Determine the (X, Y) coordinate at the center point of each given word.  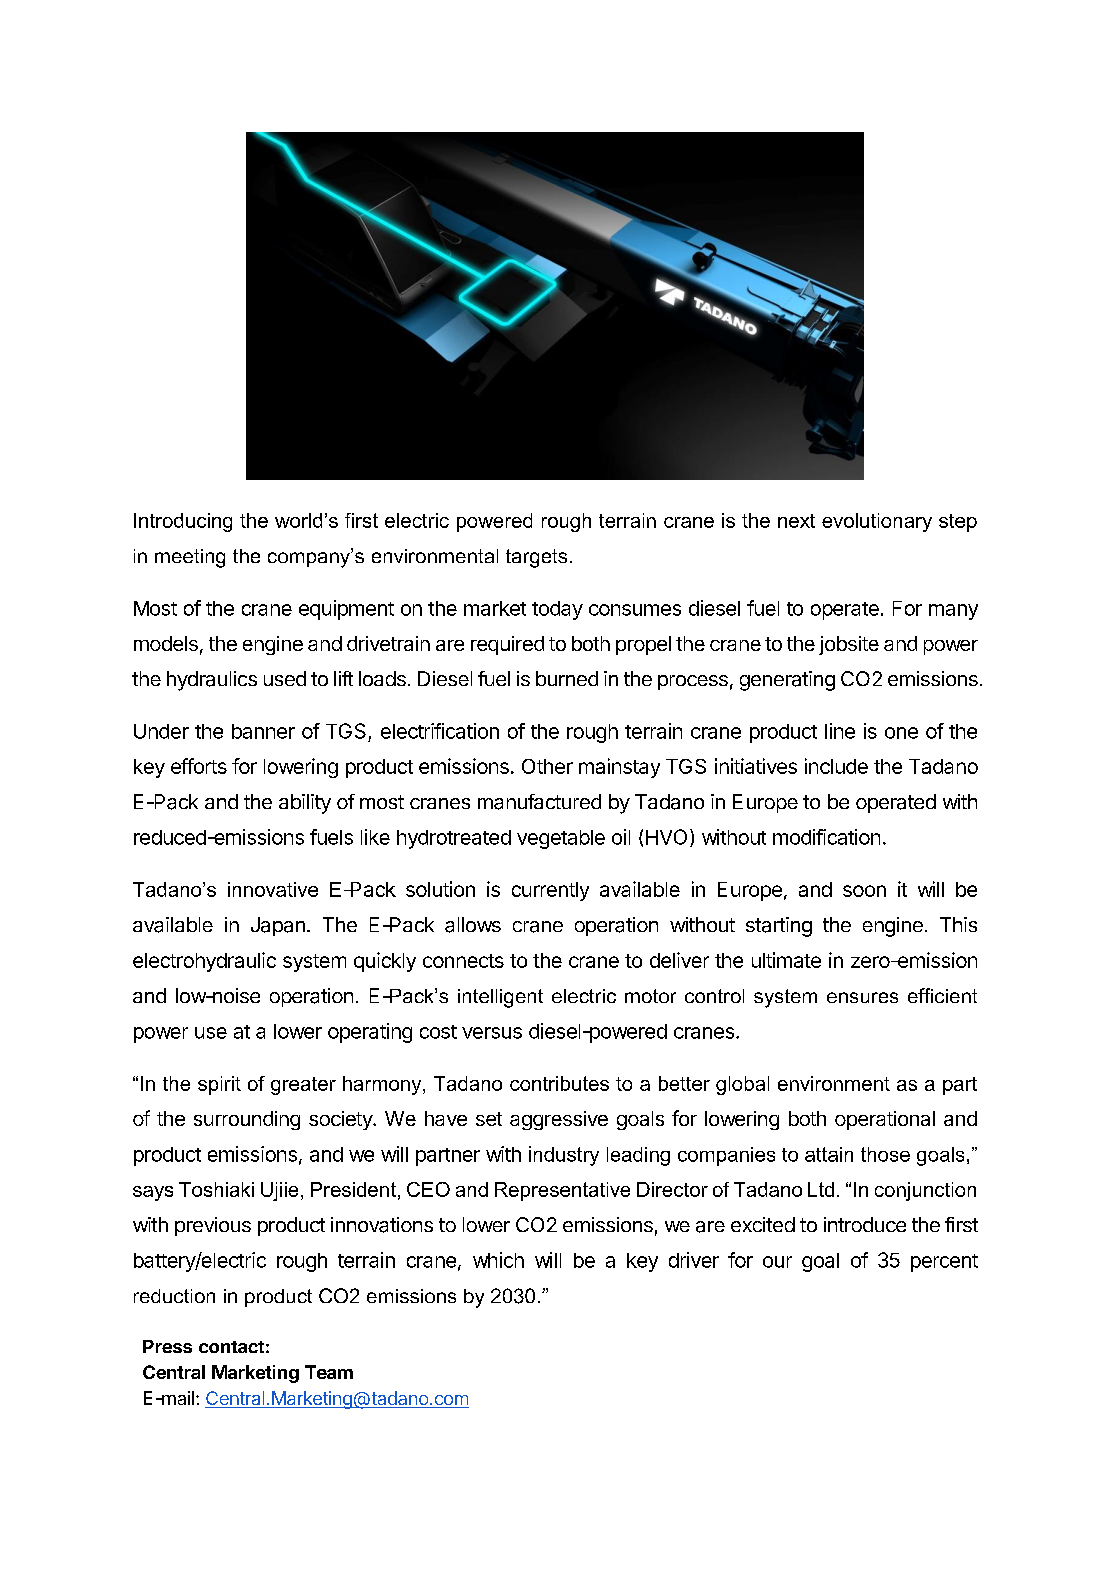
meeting (190, 558)
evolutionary (877, 522)
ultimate (786, 960)
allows (473, 925)
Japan (278, 926)
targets (536, 558)
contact (231, 1347)
